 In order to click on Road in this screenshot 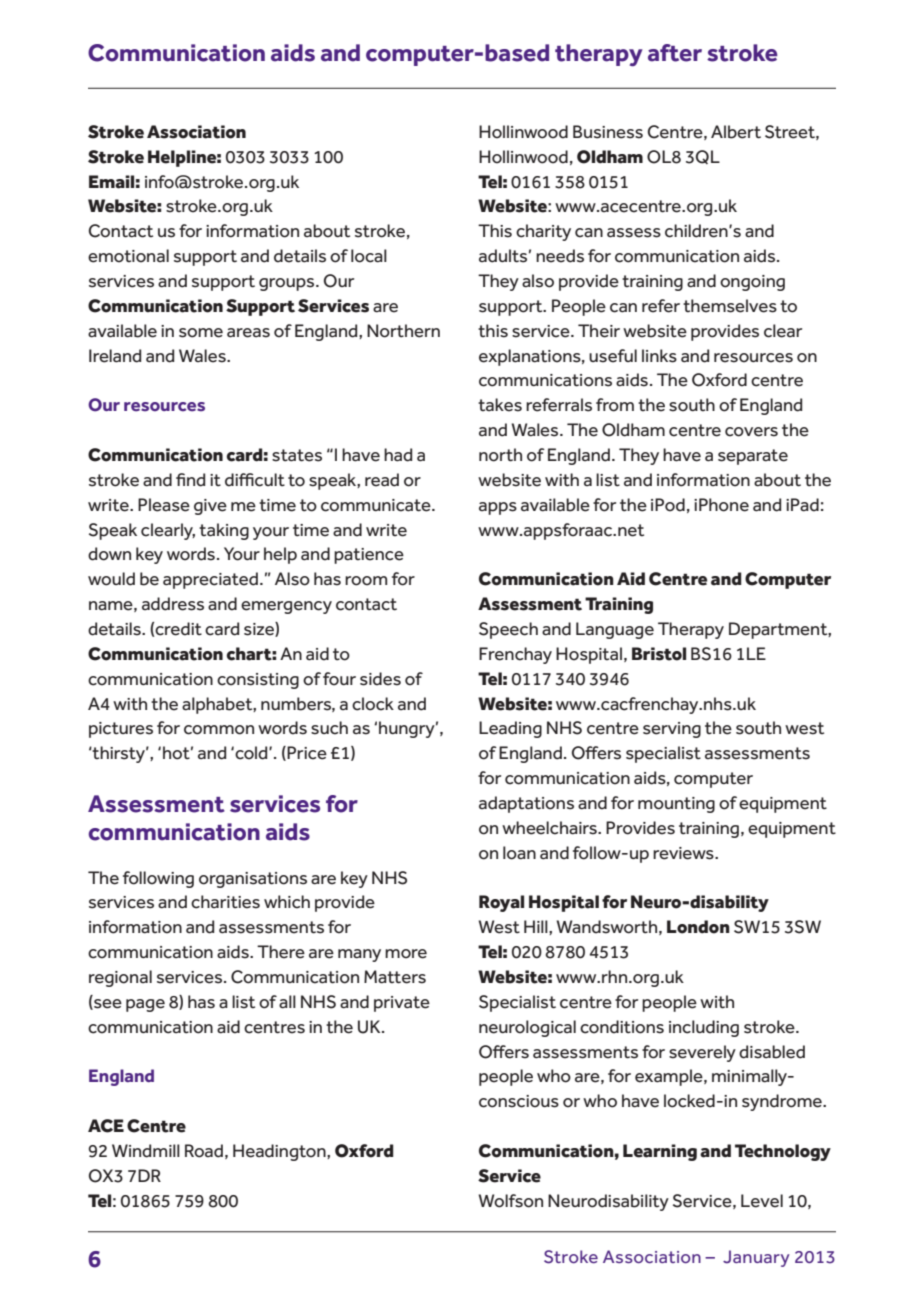, I will do `click(204, 1151)`.
